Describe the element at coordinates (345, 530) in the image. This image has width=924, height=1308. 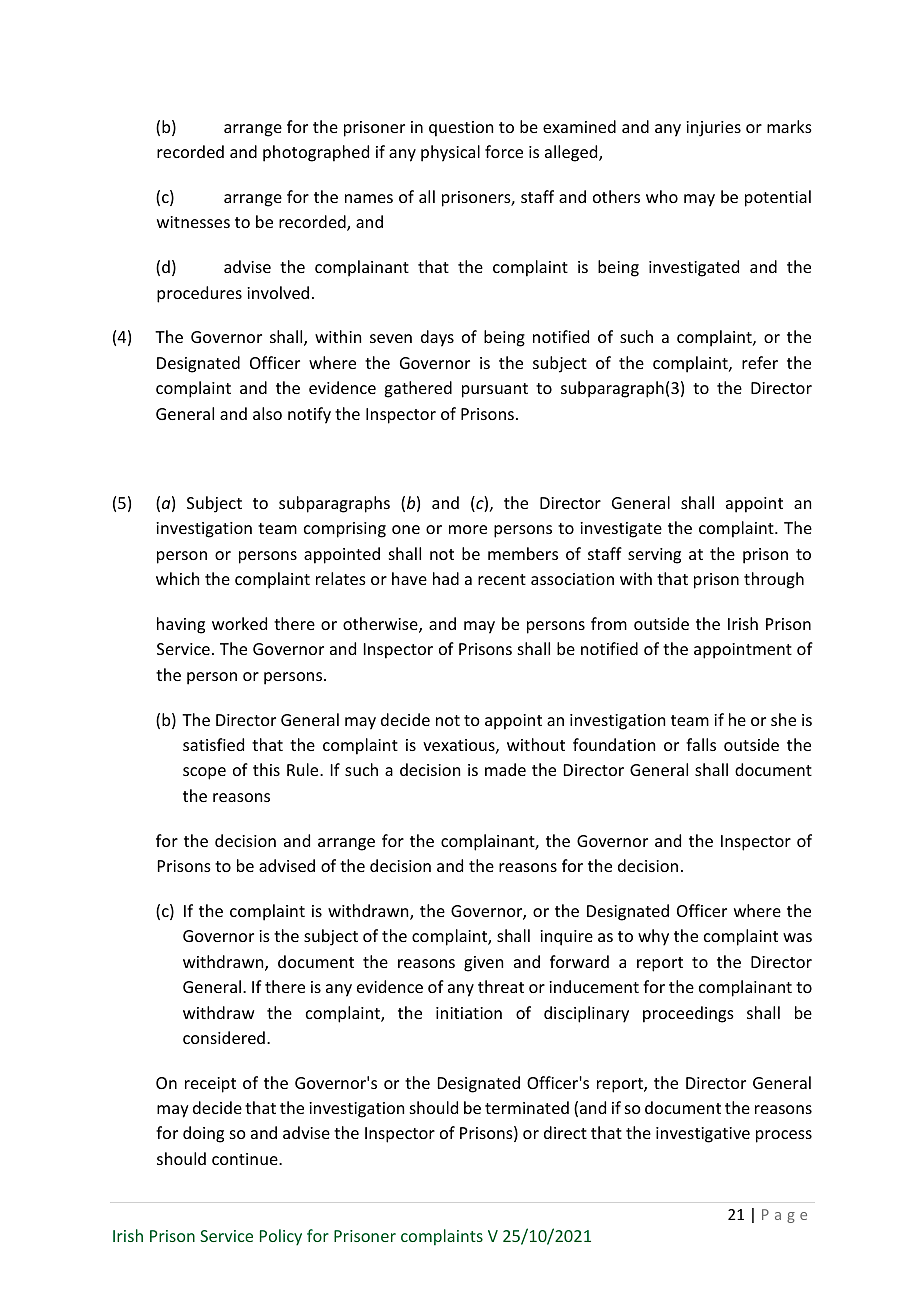
I see `comprising` at that location.
